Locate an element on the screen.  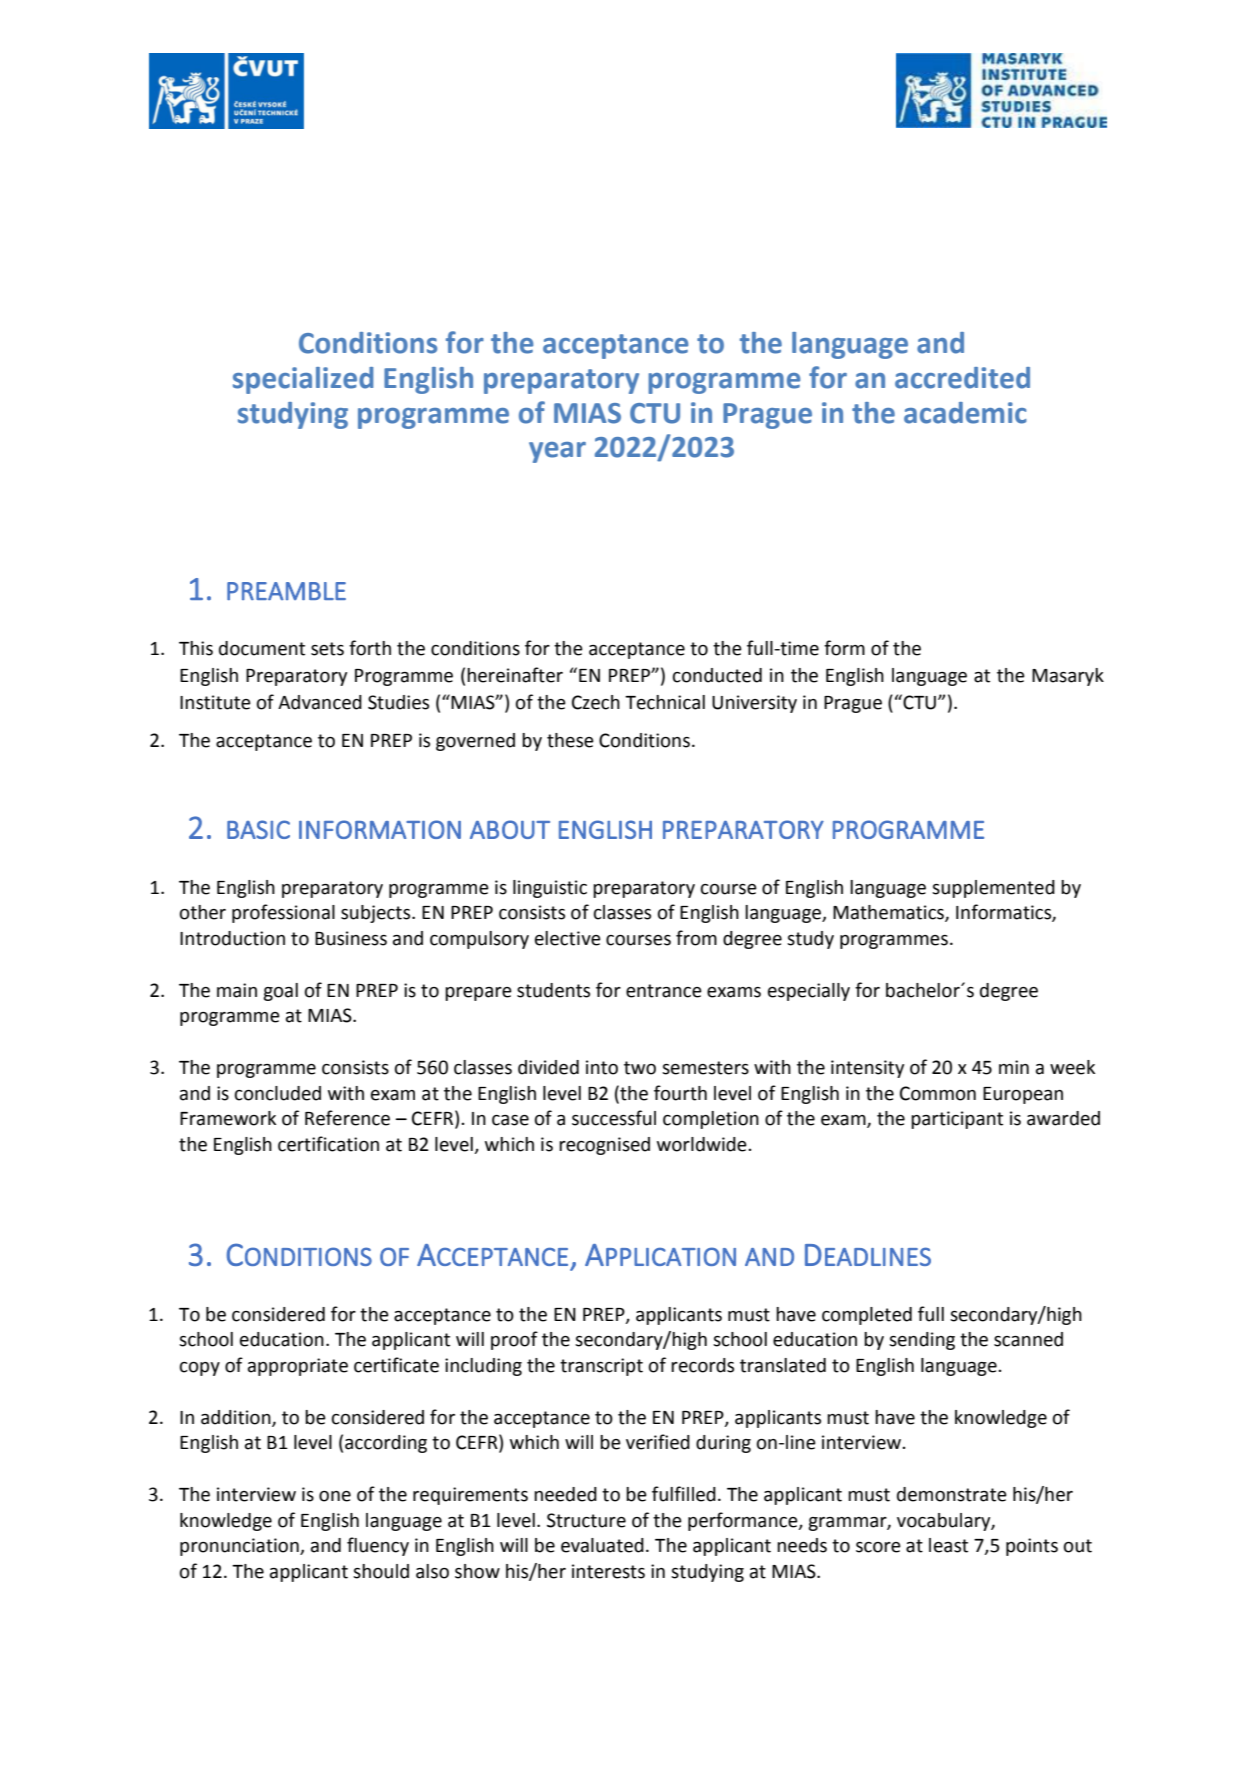
recognised is located at coordinates (604, 1146).
